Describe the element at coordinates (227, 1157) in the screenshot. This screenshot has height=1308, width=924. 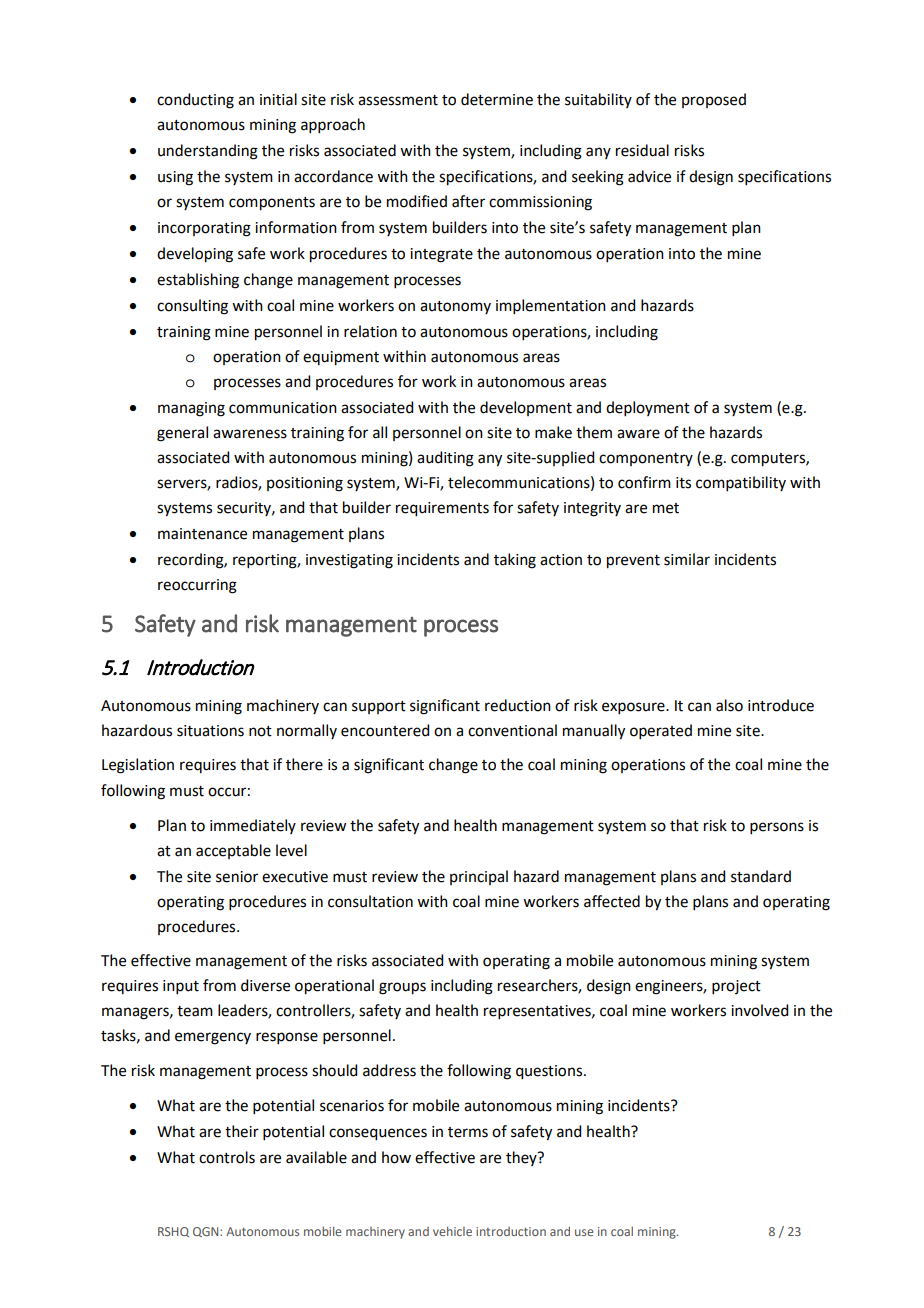
I see `controls` at that location.
